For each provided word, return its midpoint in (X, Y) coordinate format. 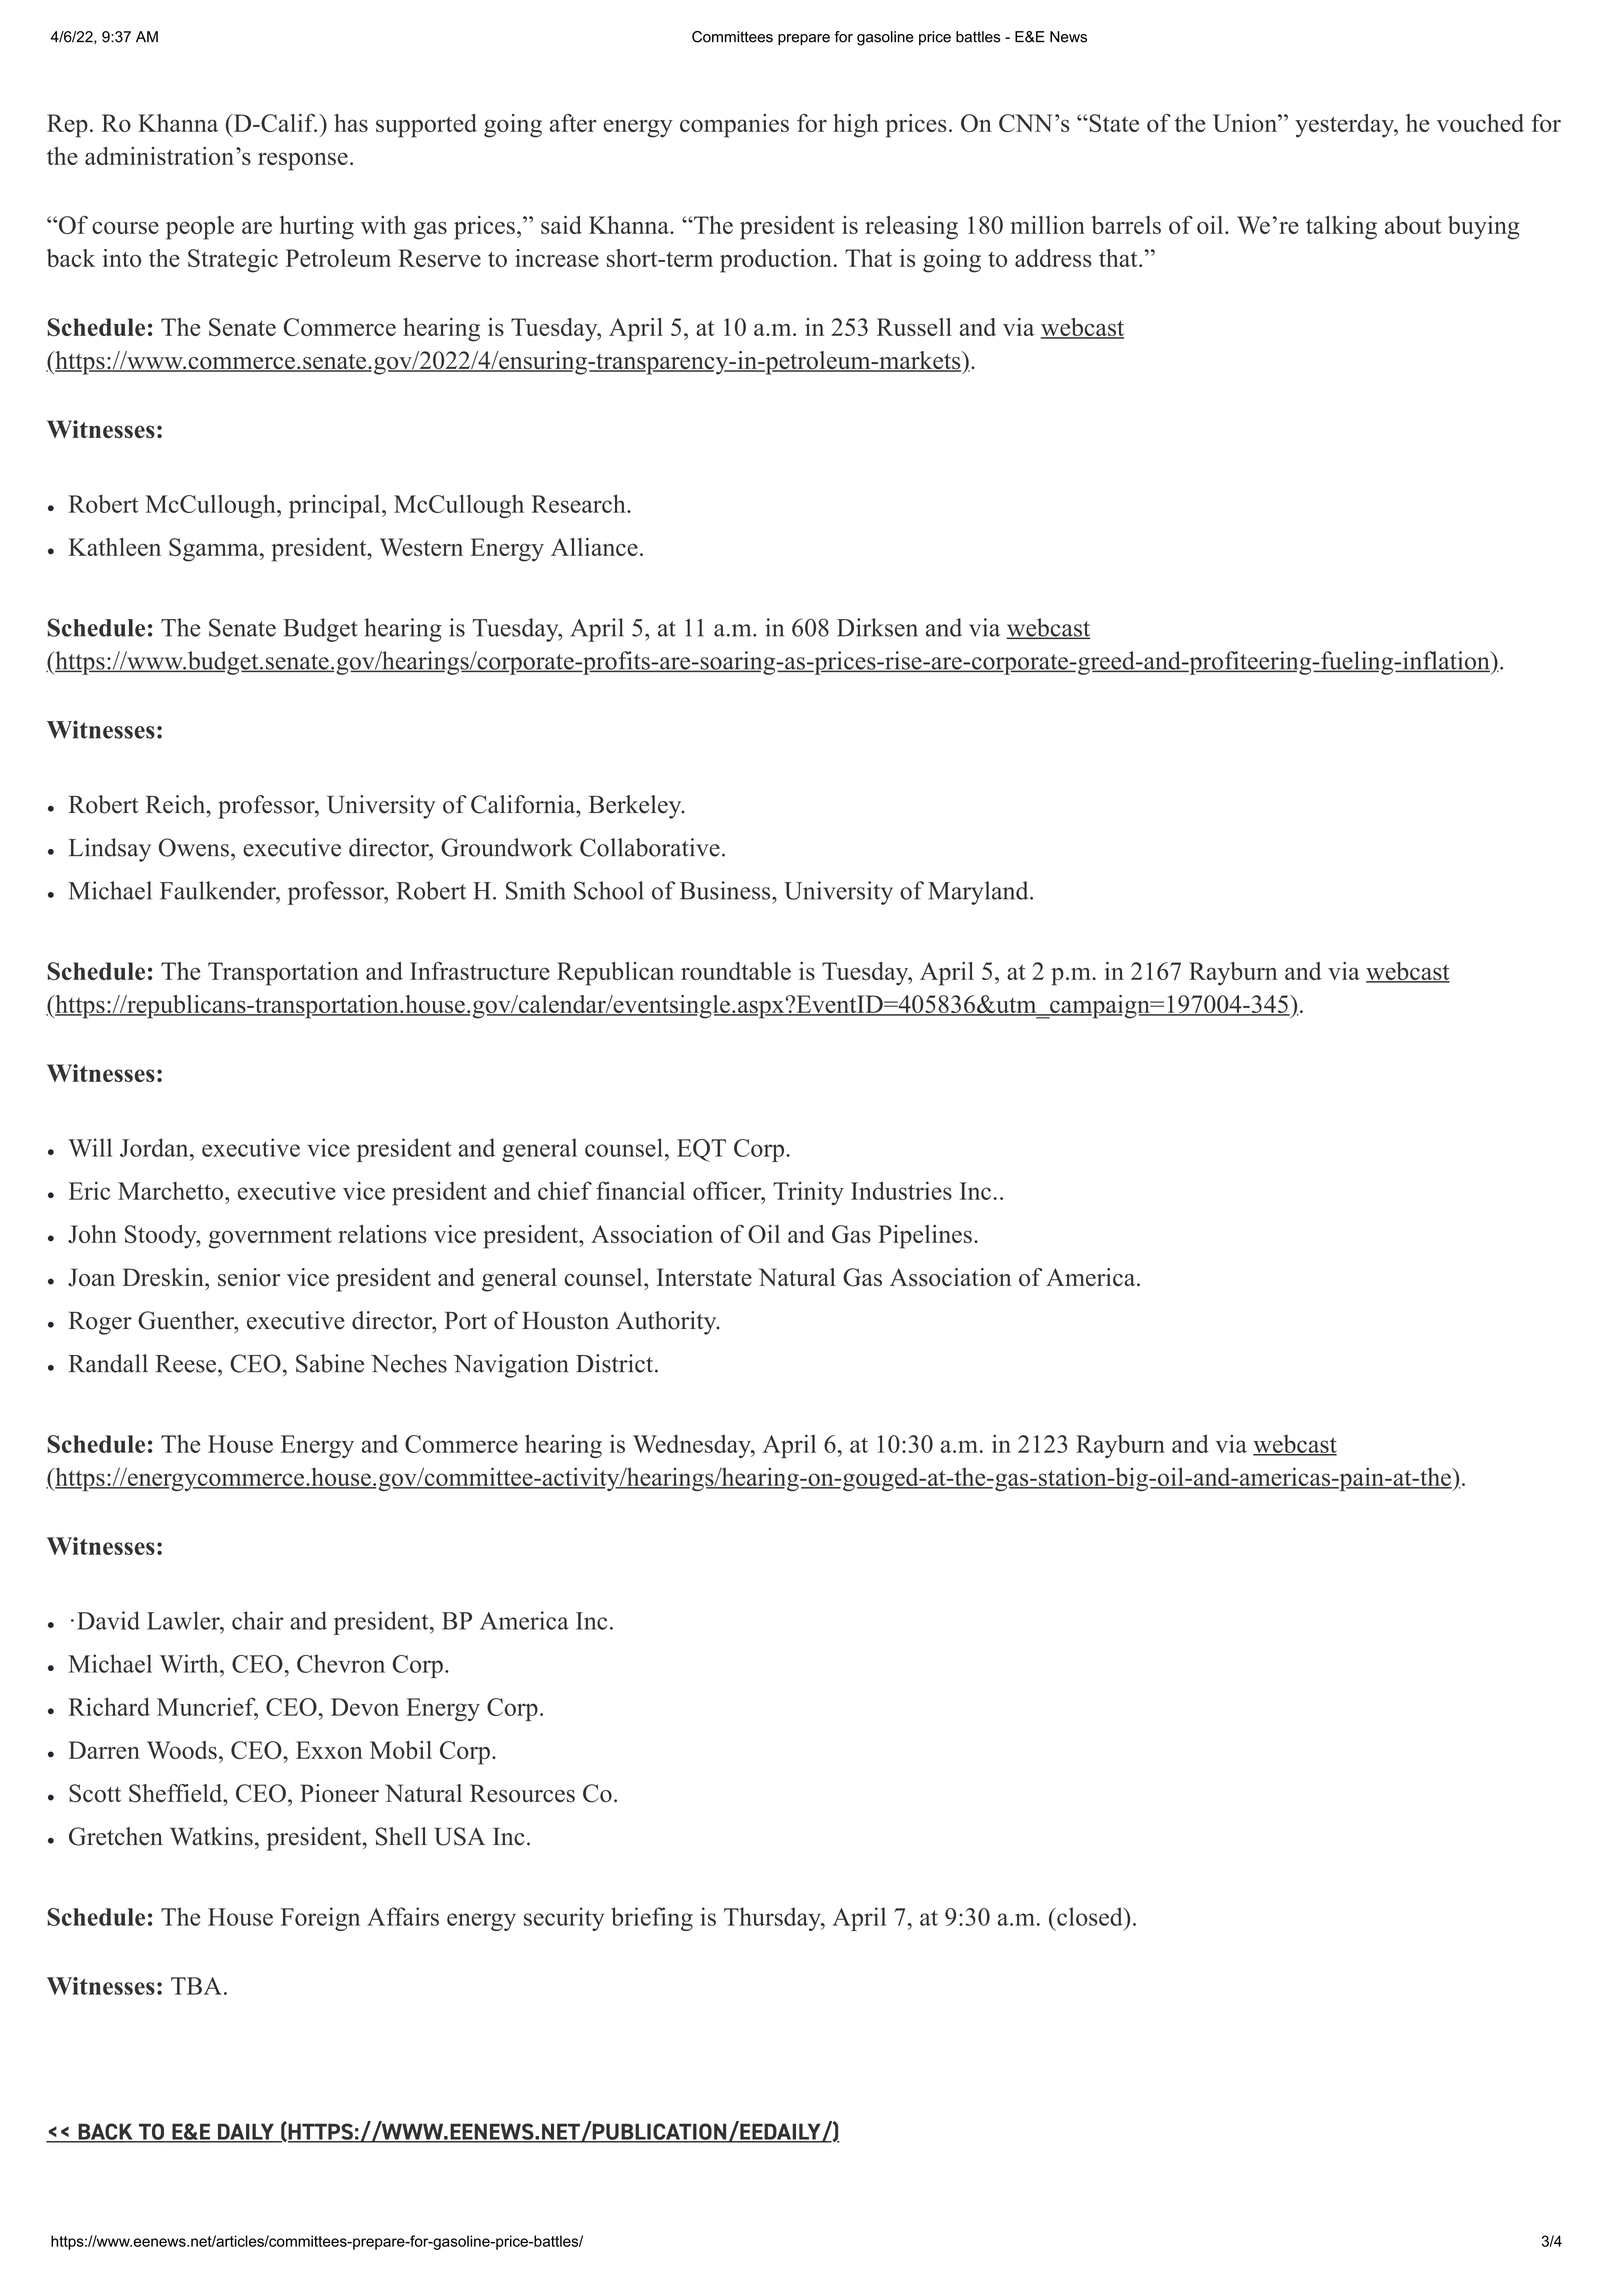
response (303, 161)
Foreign (320, 1919)
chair (258, 1620)
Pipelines (925, 1237)
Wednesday (693, 1446)
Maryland (979, 893)
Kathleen (115, 547)
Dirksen (877, 627)
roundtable (736, 971)
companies (734, 126)
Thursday (773, 1919)
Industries (901, 1190)
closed (1090, 1916)
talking (1341, 228)
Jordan (155, 1147)
